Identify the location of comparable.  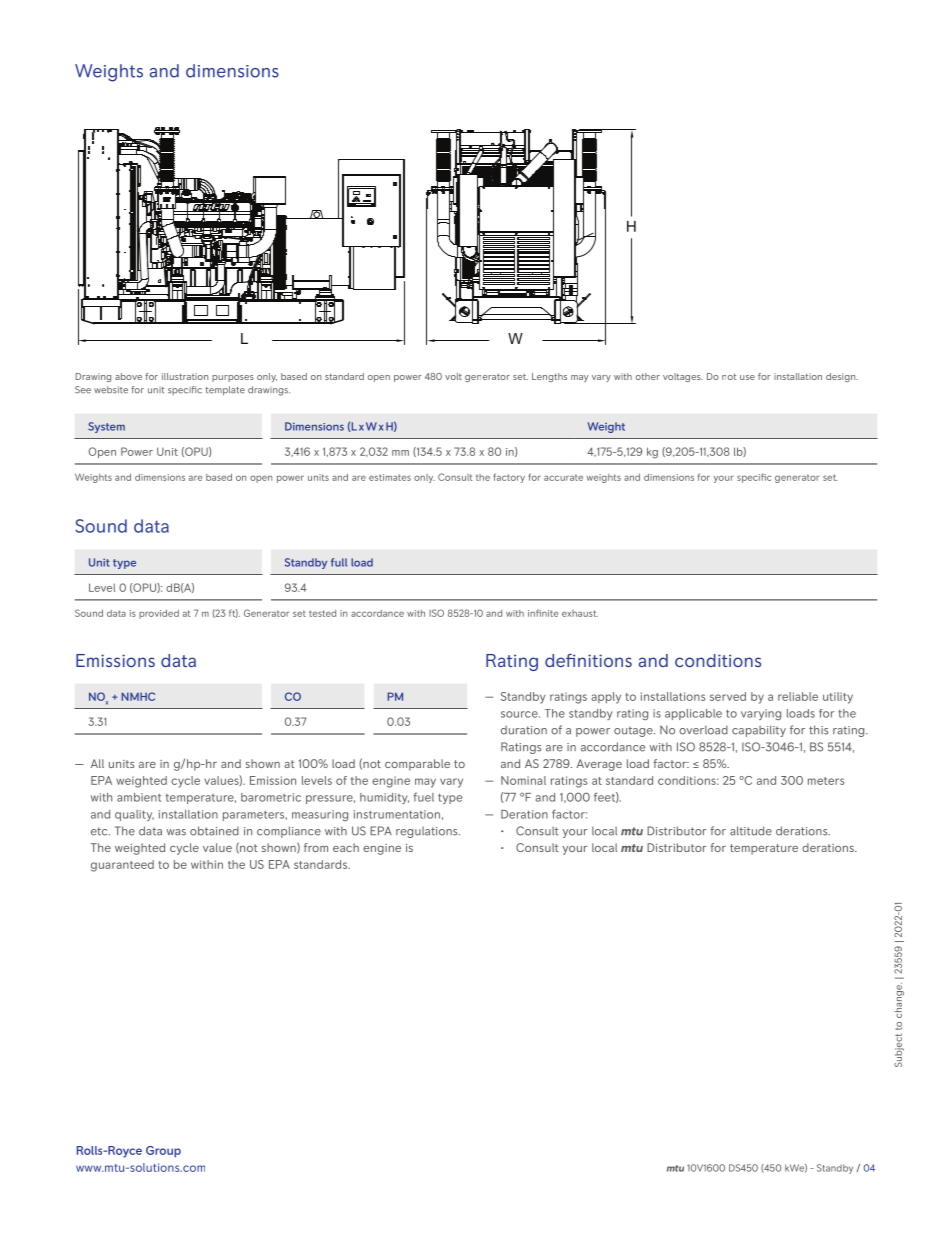
(417, 765).
